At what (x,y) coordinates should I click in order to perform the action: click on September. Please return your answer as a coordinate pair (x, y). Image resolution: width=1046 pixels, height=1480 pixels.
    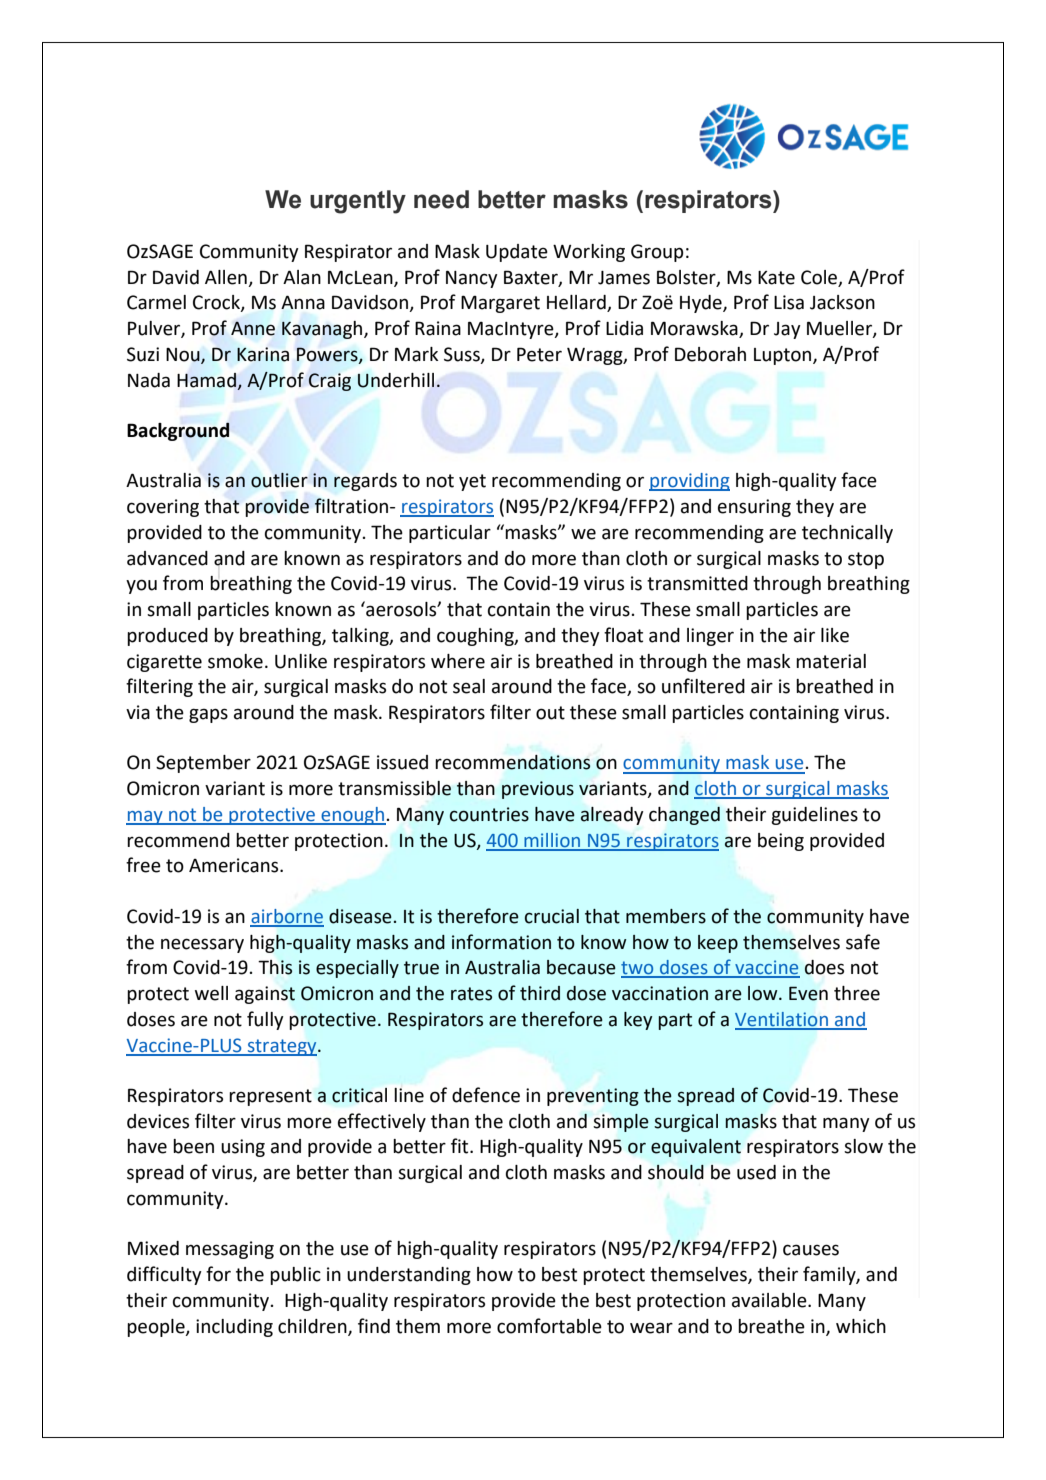
    Looking at the image, I should click on (203, 764).
